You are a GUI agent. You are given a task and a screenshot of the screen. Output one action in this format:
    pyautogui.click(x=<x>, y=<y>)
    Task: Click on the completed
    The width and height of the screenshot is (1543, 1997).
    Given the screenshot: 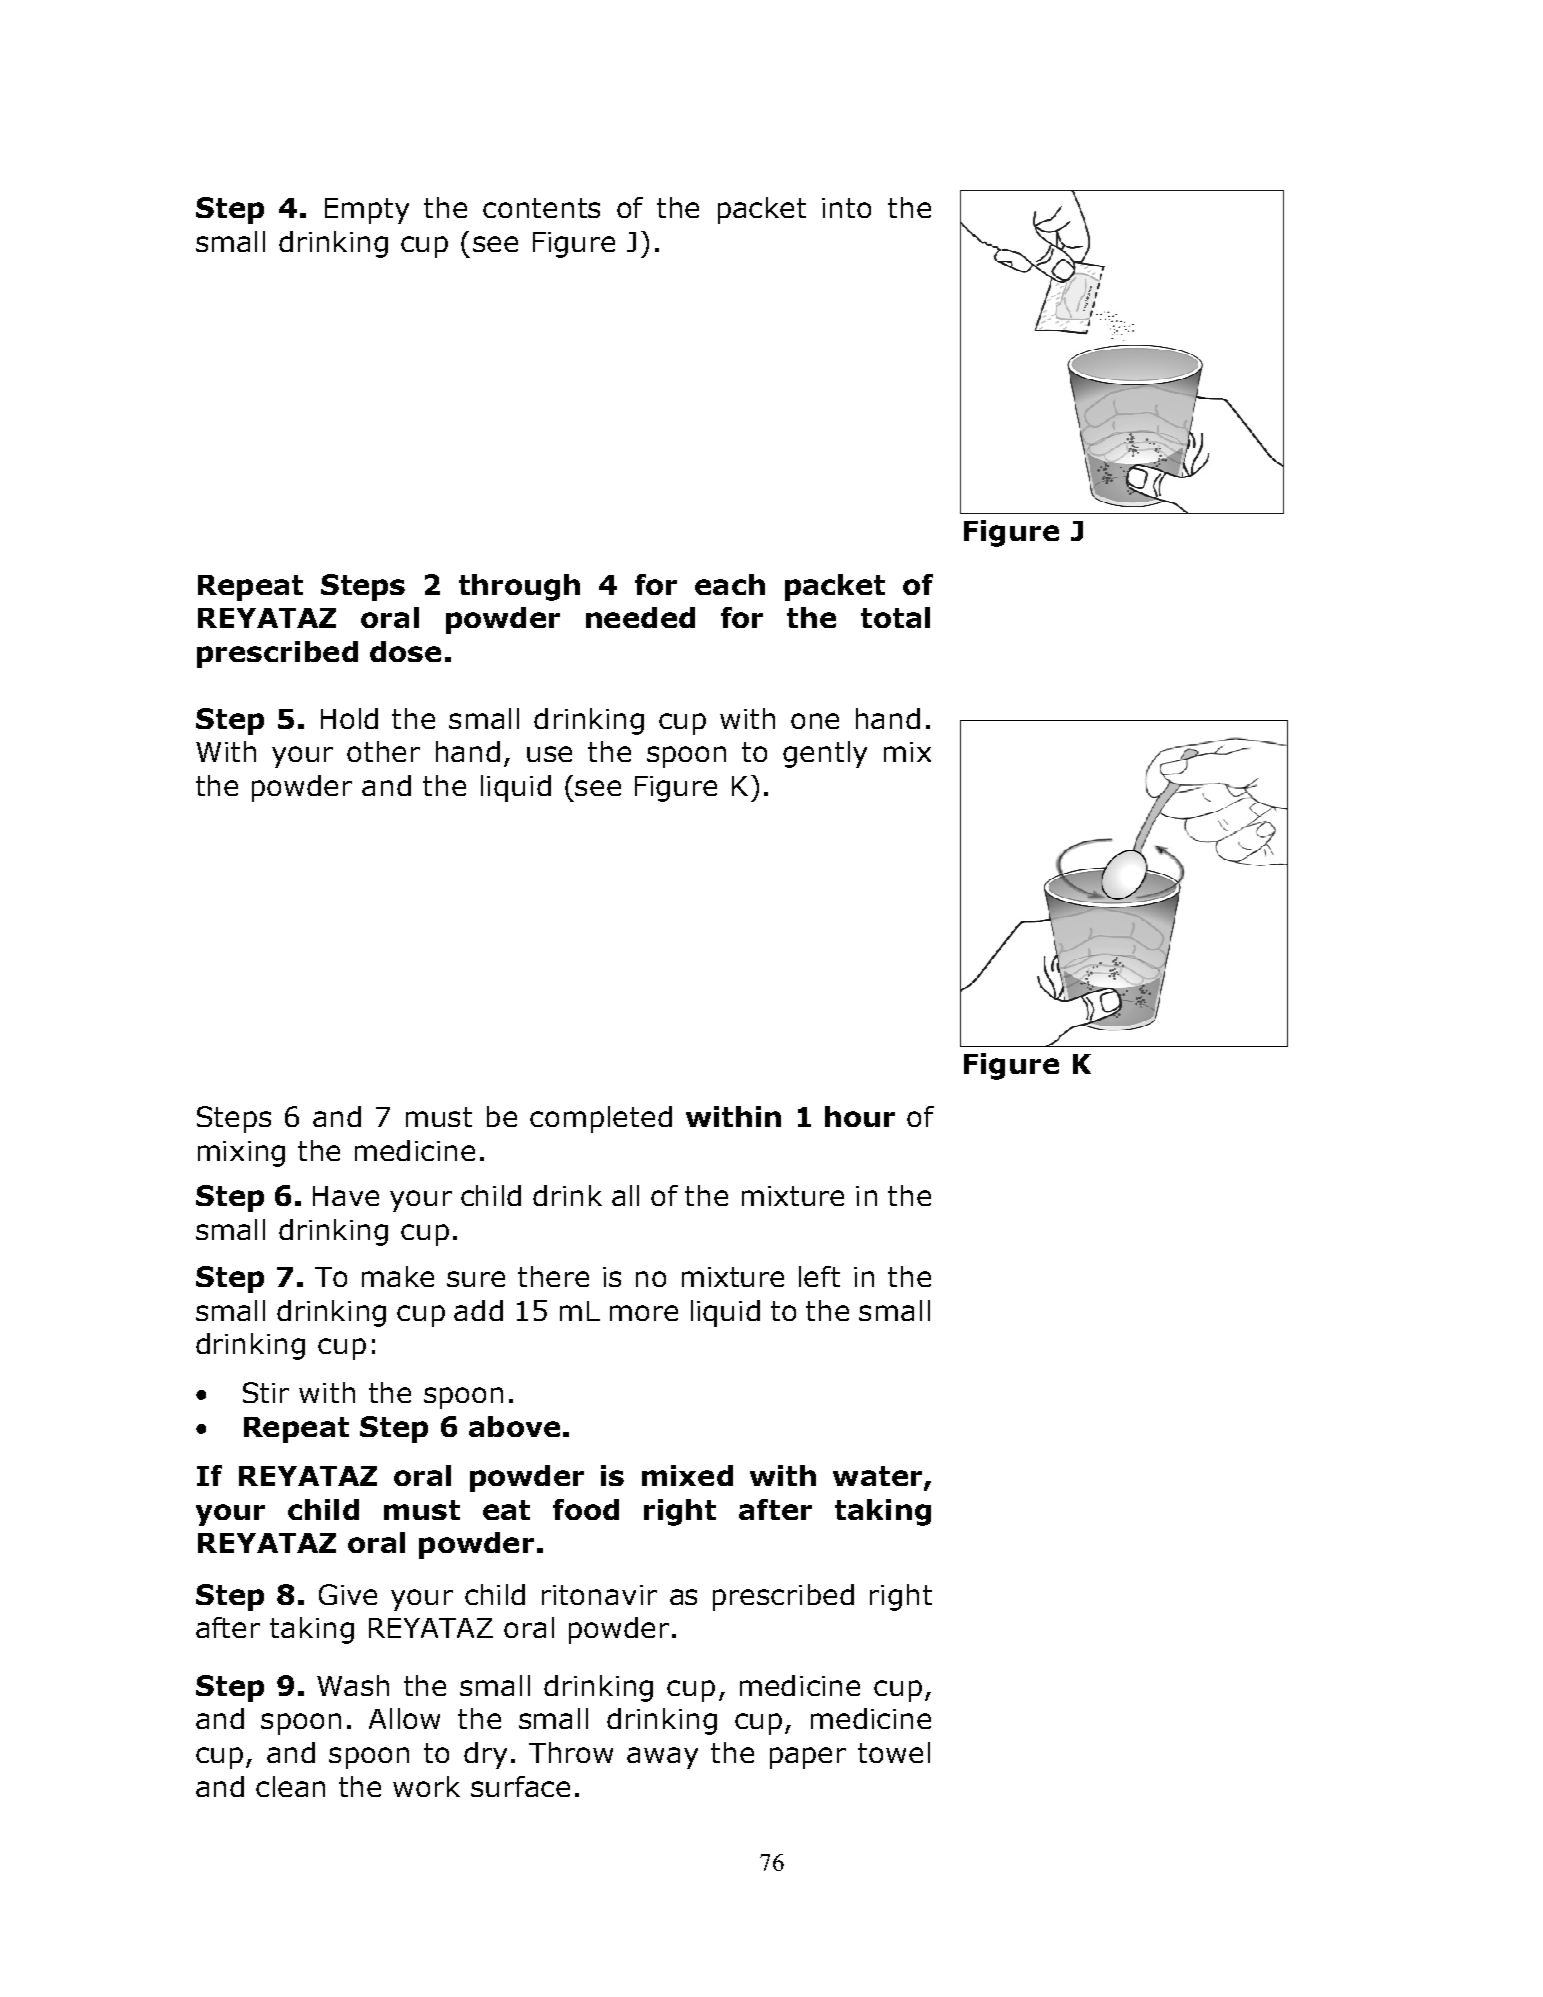 What is the action you would take?
    pyautogui.click(x=601, y=1119)
